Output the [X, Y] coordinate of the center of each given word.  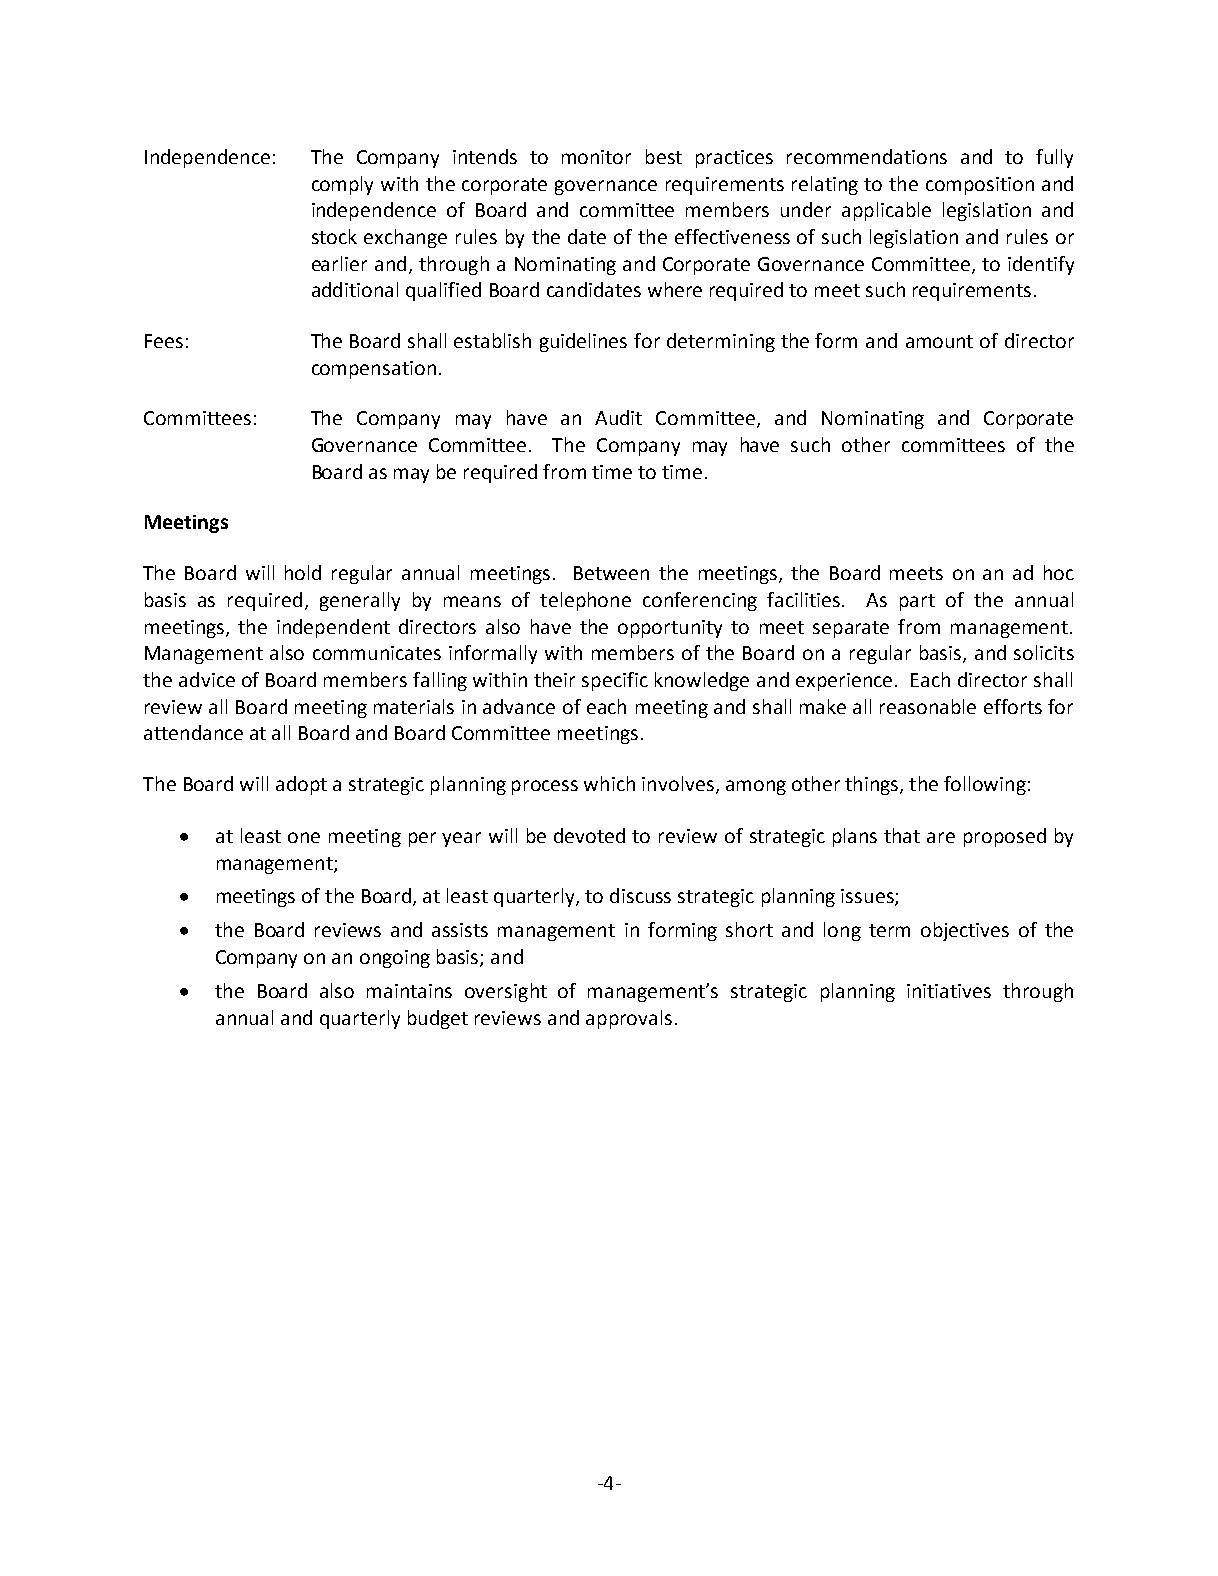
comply [342, 185]
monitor [596, 157]
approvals [629, 1019]
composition [980, 186]
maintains [409, 991]
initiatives [949, 991]
